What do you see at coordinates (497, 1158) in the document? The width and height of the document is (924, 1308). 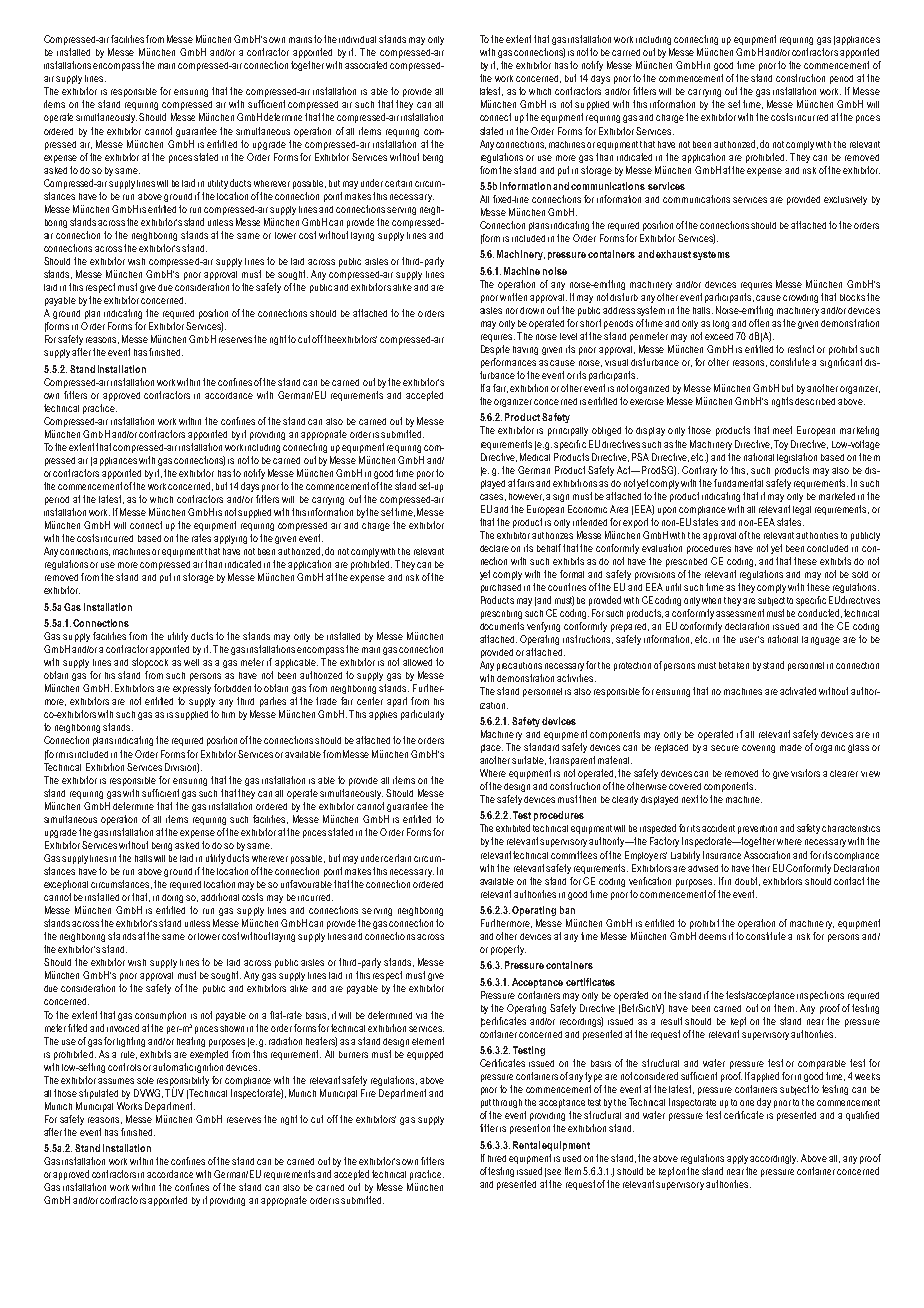 I see `hired` at bounding box center [497, 1158].
